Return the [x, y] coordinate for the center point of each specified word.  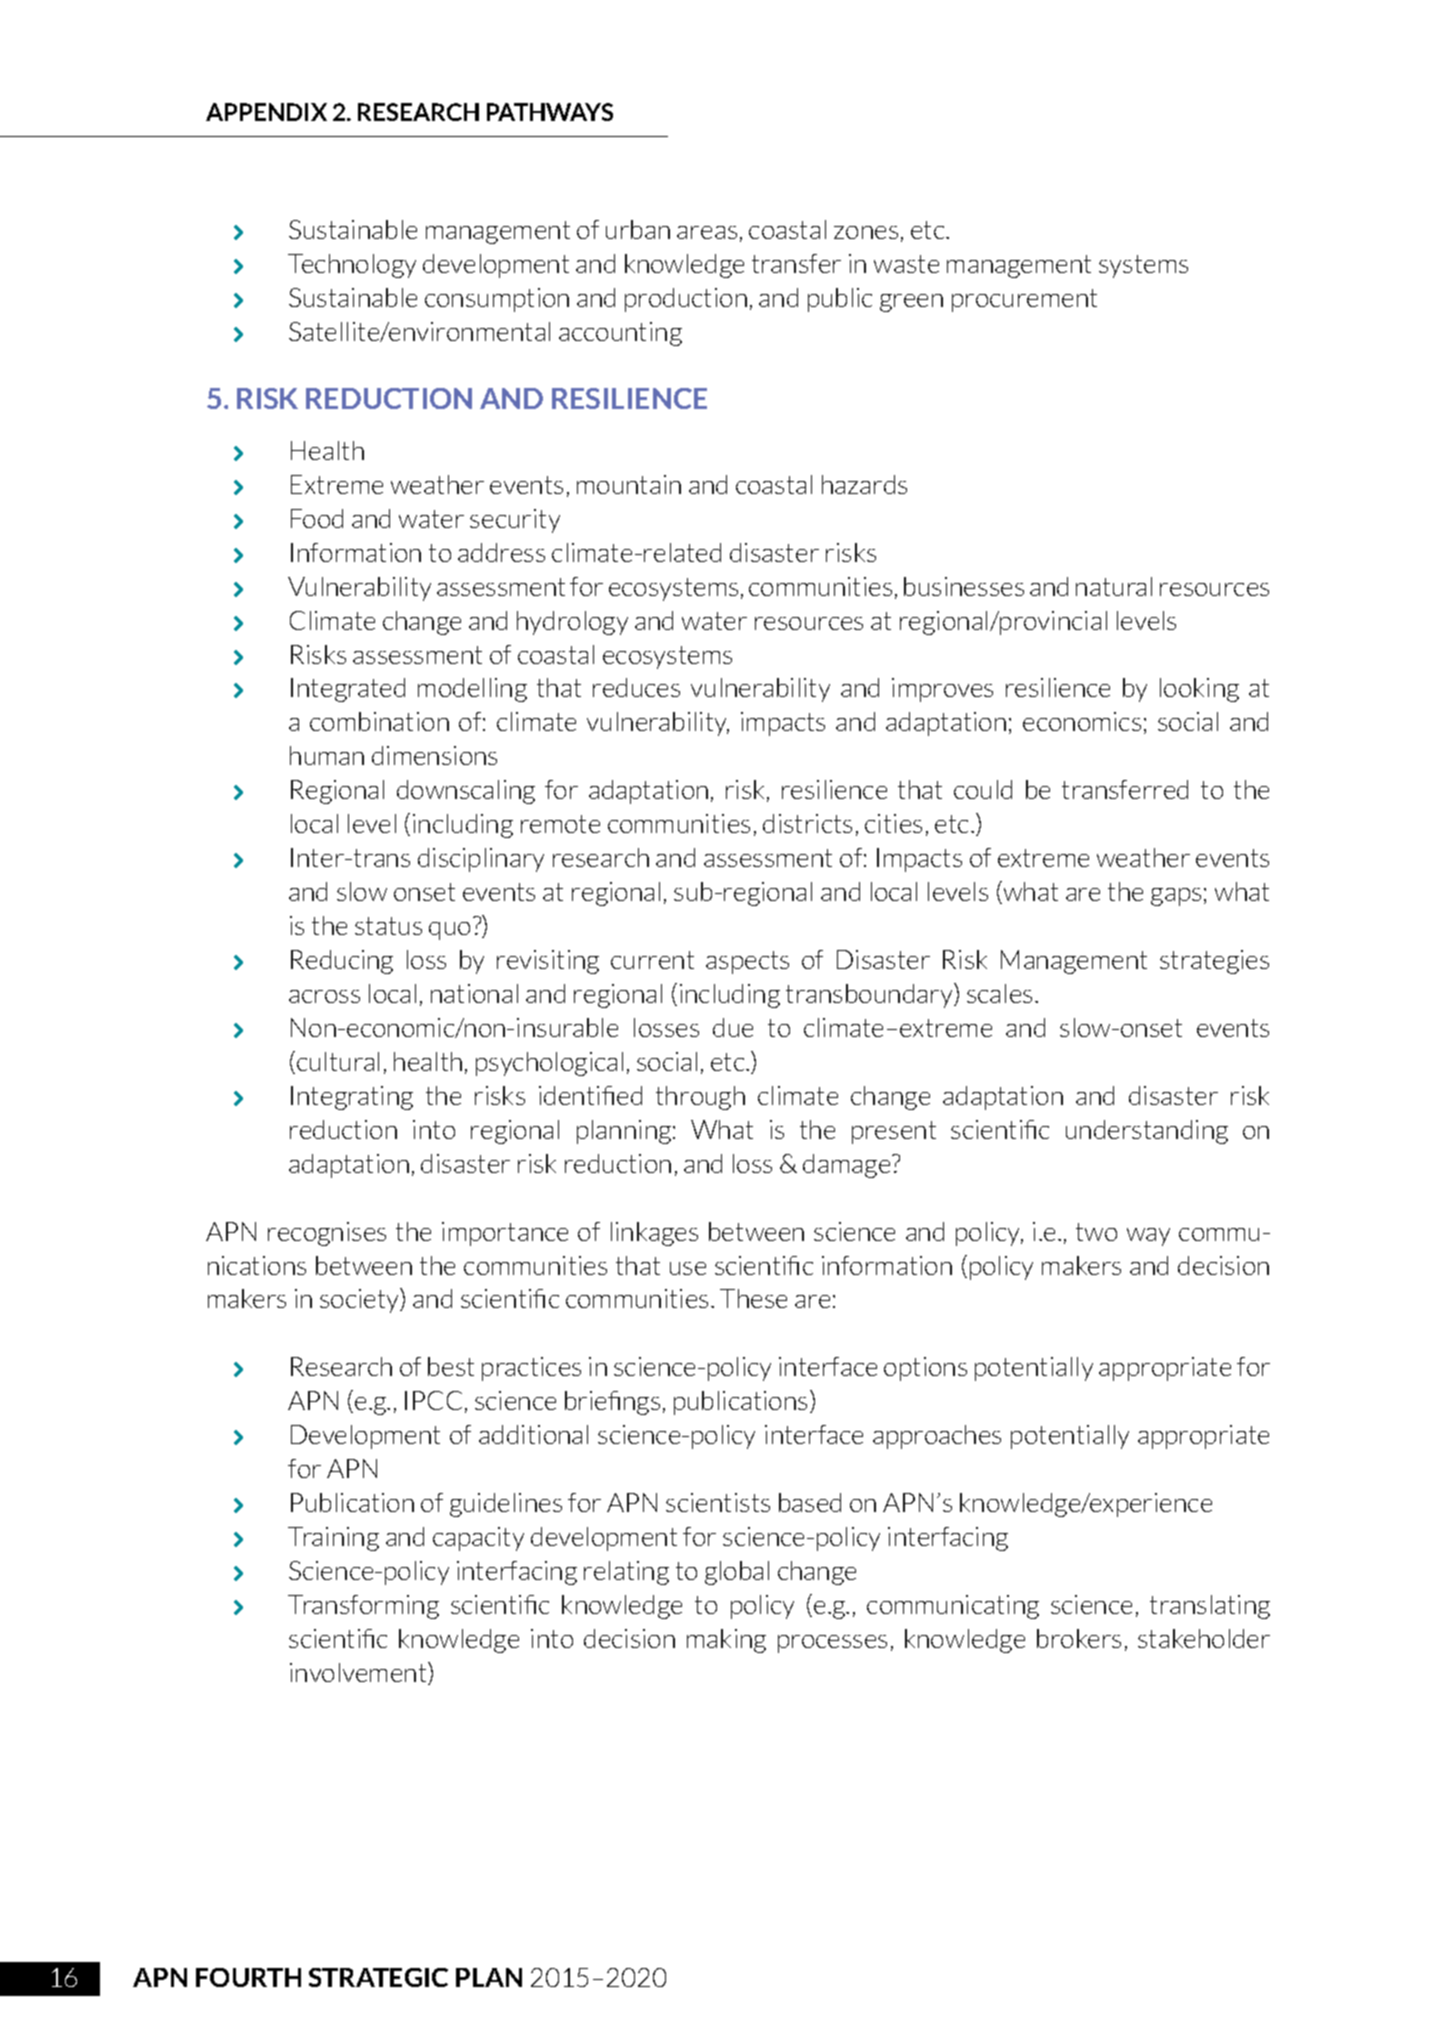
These [753, 1298]
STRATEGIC [378, 1977]
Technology [352, 266]
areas [707, 232]
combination [379, 721]
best [451, 1366]
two [1096, 1232]
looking [1199, 690]
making [726, 1641]
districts [807, 823]
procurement [1024, 300]
